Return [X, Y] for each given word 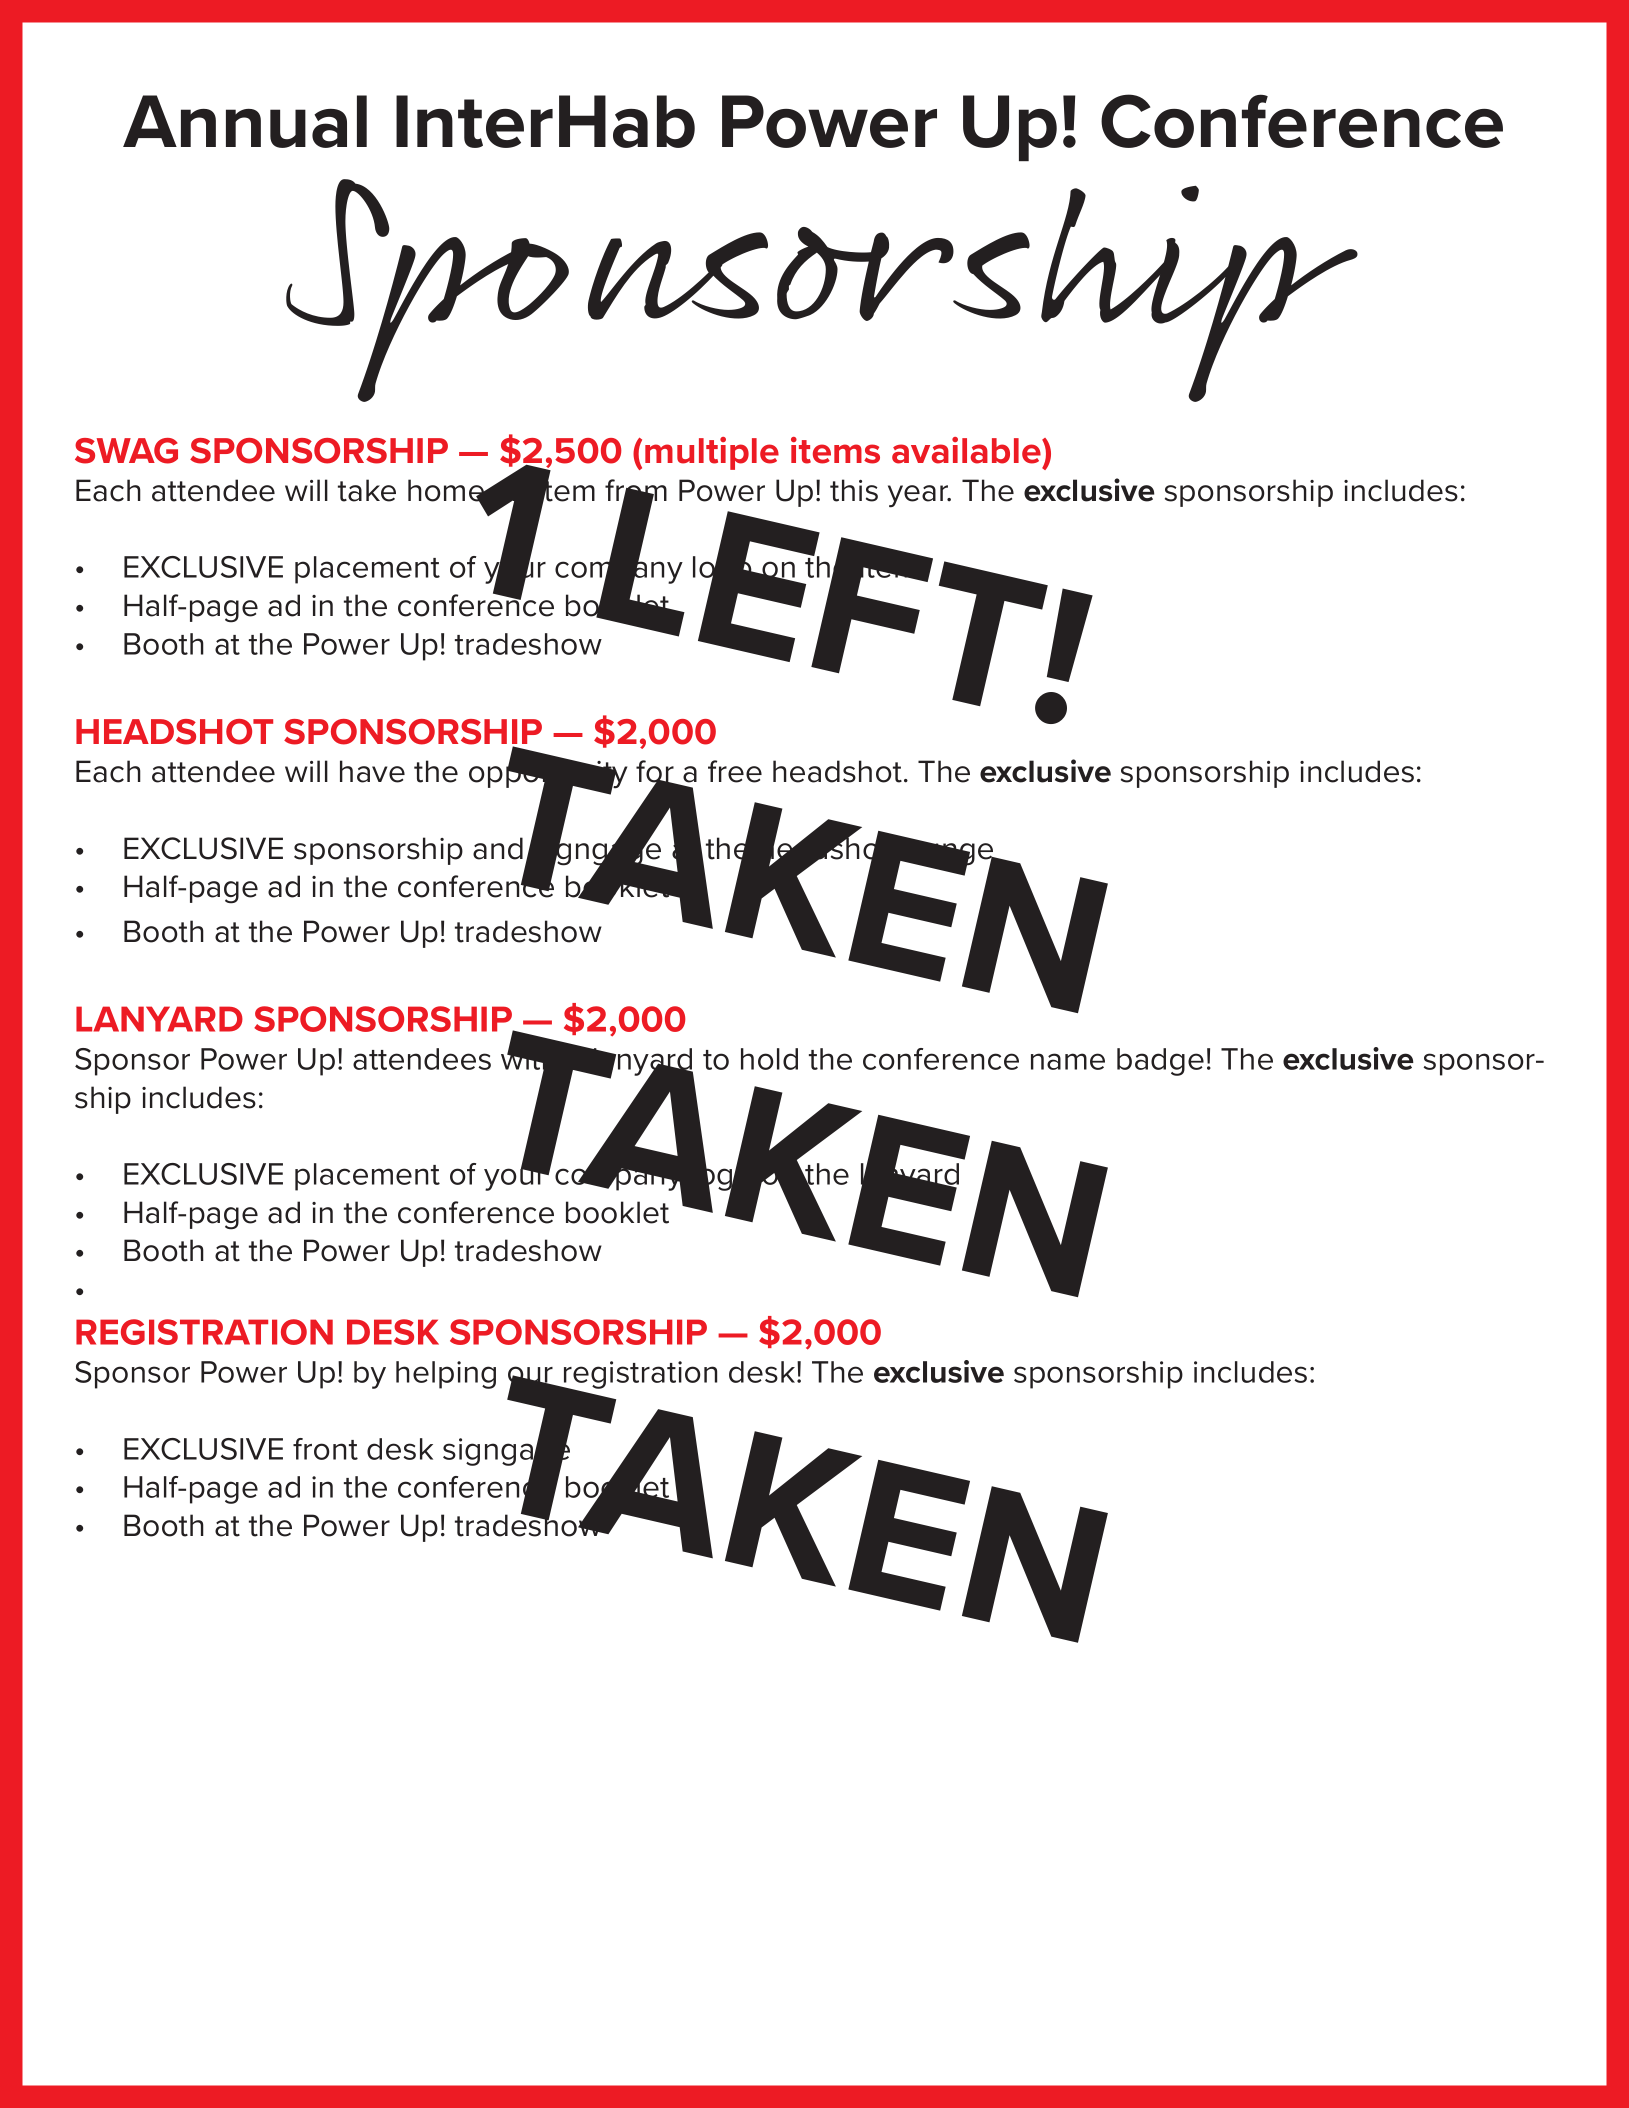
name [1068, 1061]
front [325, 1449]
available [967, 450]
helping [446, 1375]
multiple [712, 453]
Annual [245, 121]
